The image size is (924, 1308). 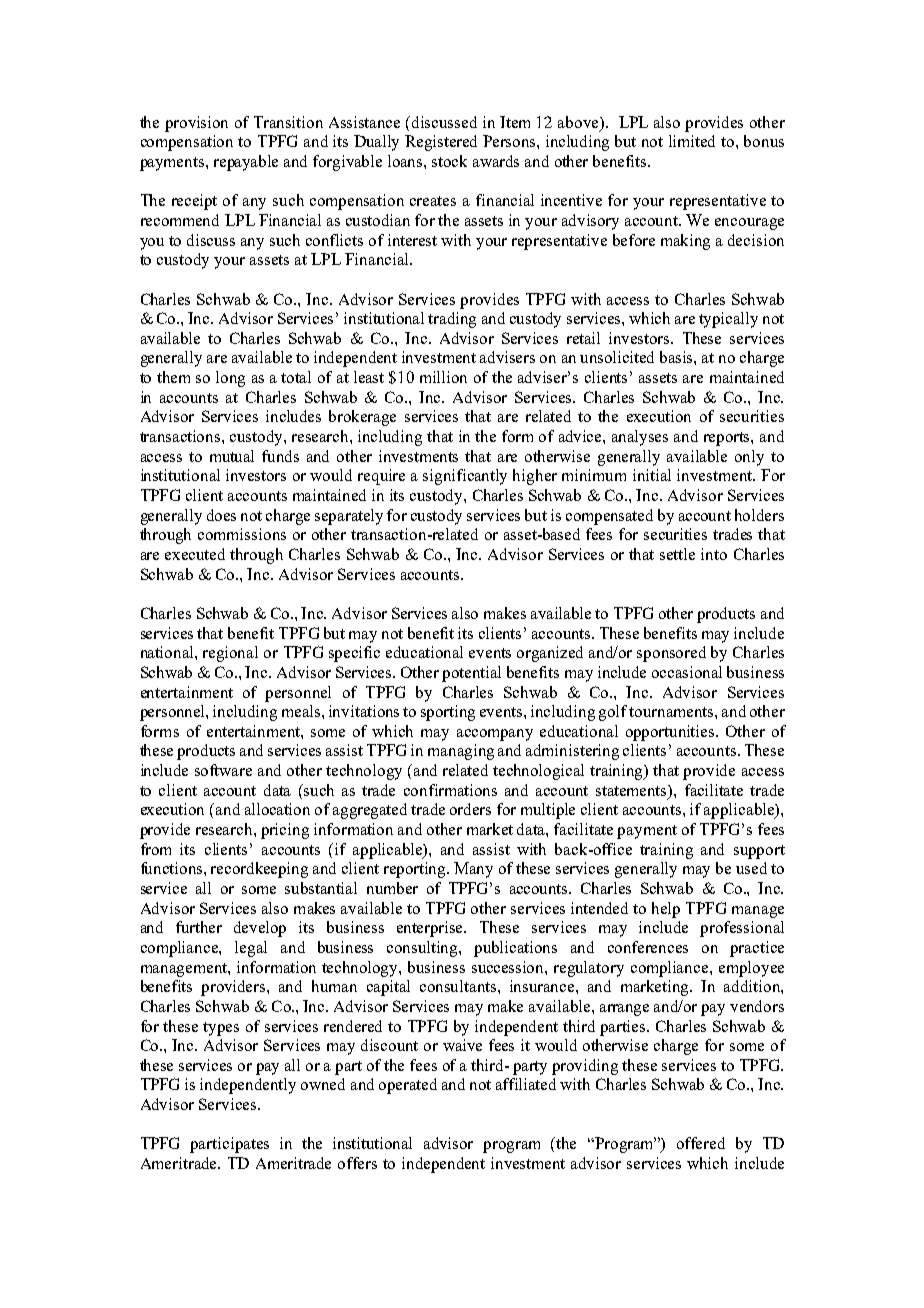 I want to click on significantly, so click(x=465, y=477).
